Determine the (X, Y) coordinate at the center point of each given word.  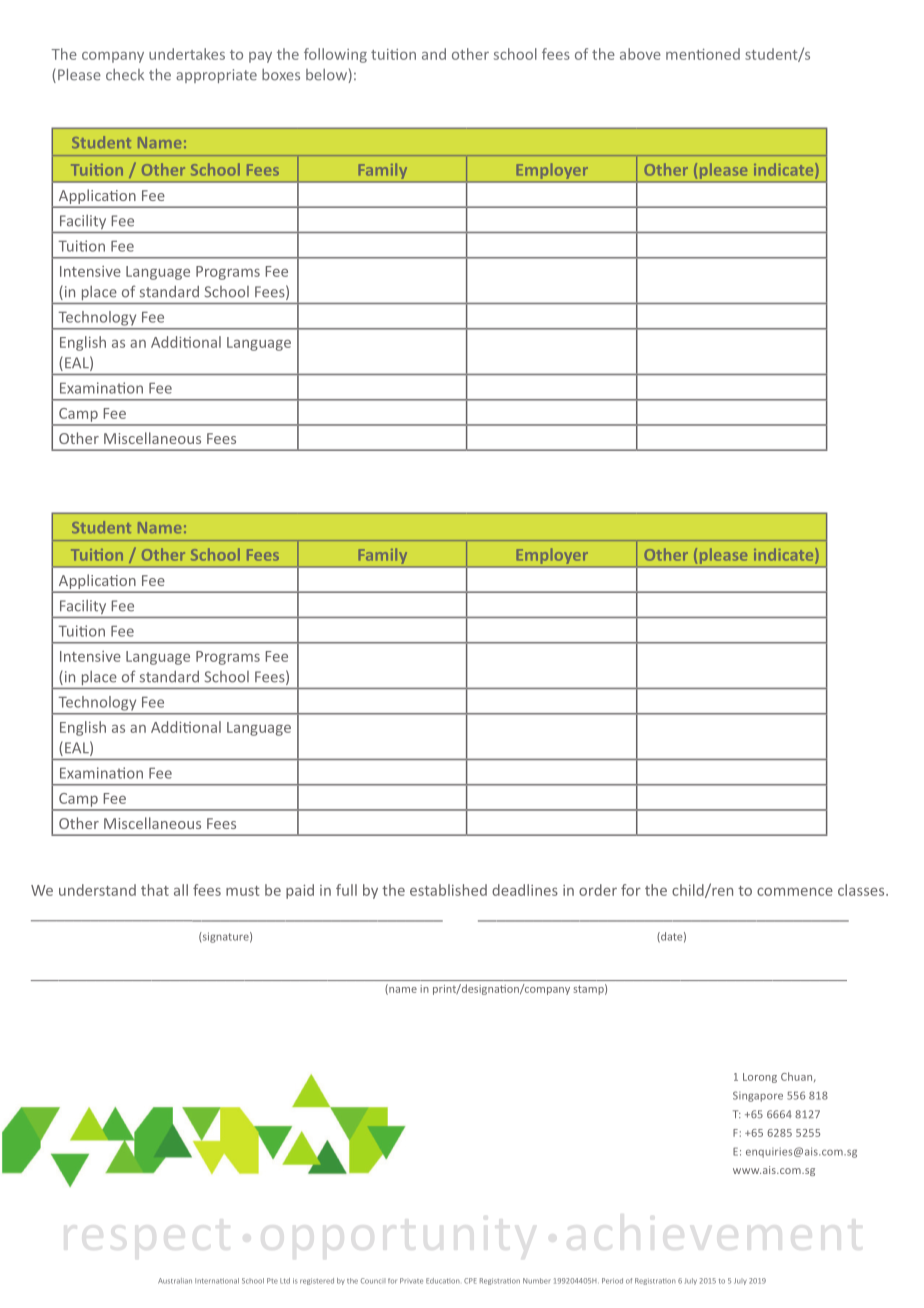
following (335, 55)
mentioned (703, 54)
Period (612, 1281)
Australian (175, 1281)
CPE (470, 1281)
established (448, 890)
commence (795, 891)
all (181, 890)
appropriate (216, 76)
